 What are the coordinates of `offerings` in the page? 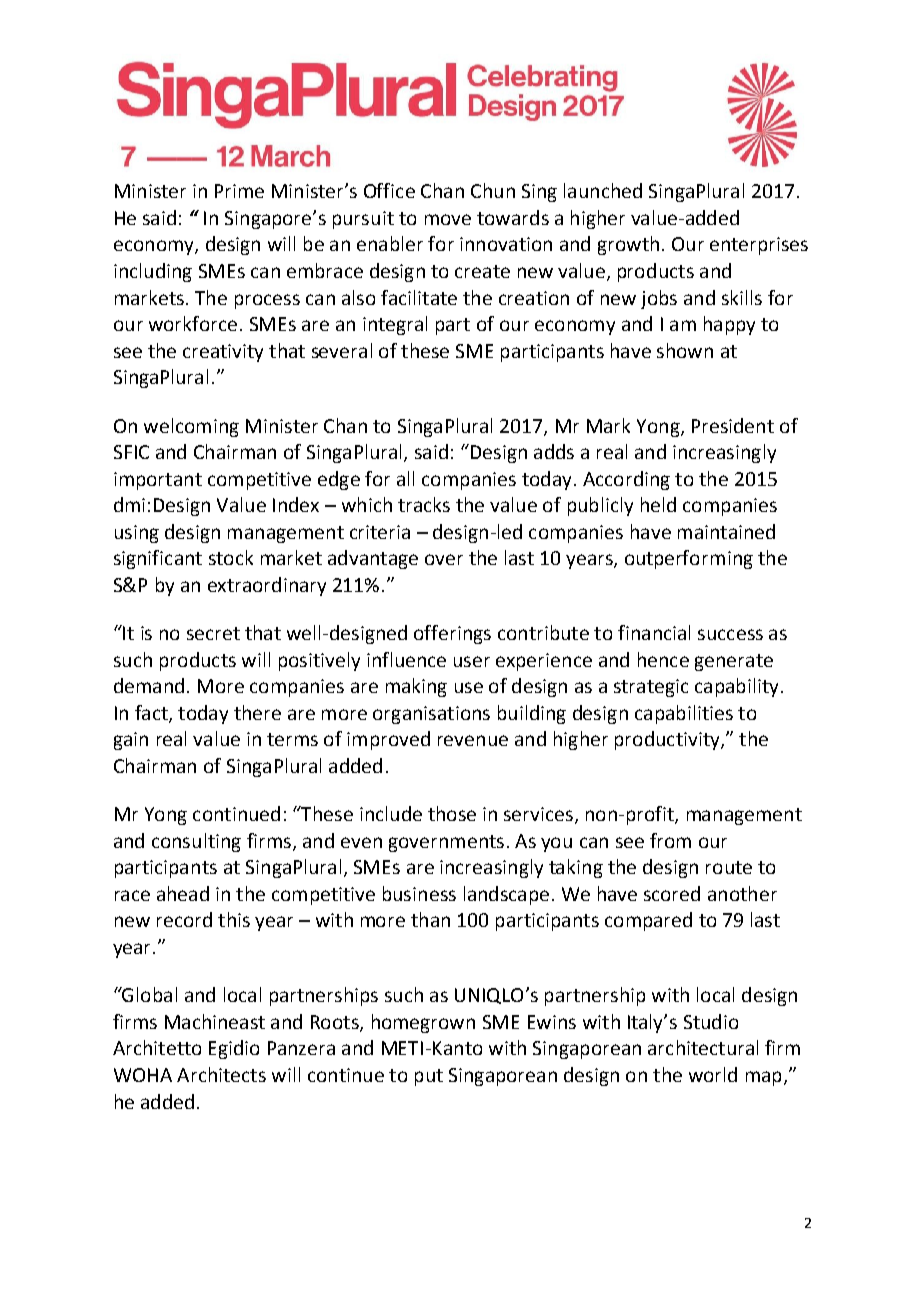 It's located at (452, 634).
